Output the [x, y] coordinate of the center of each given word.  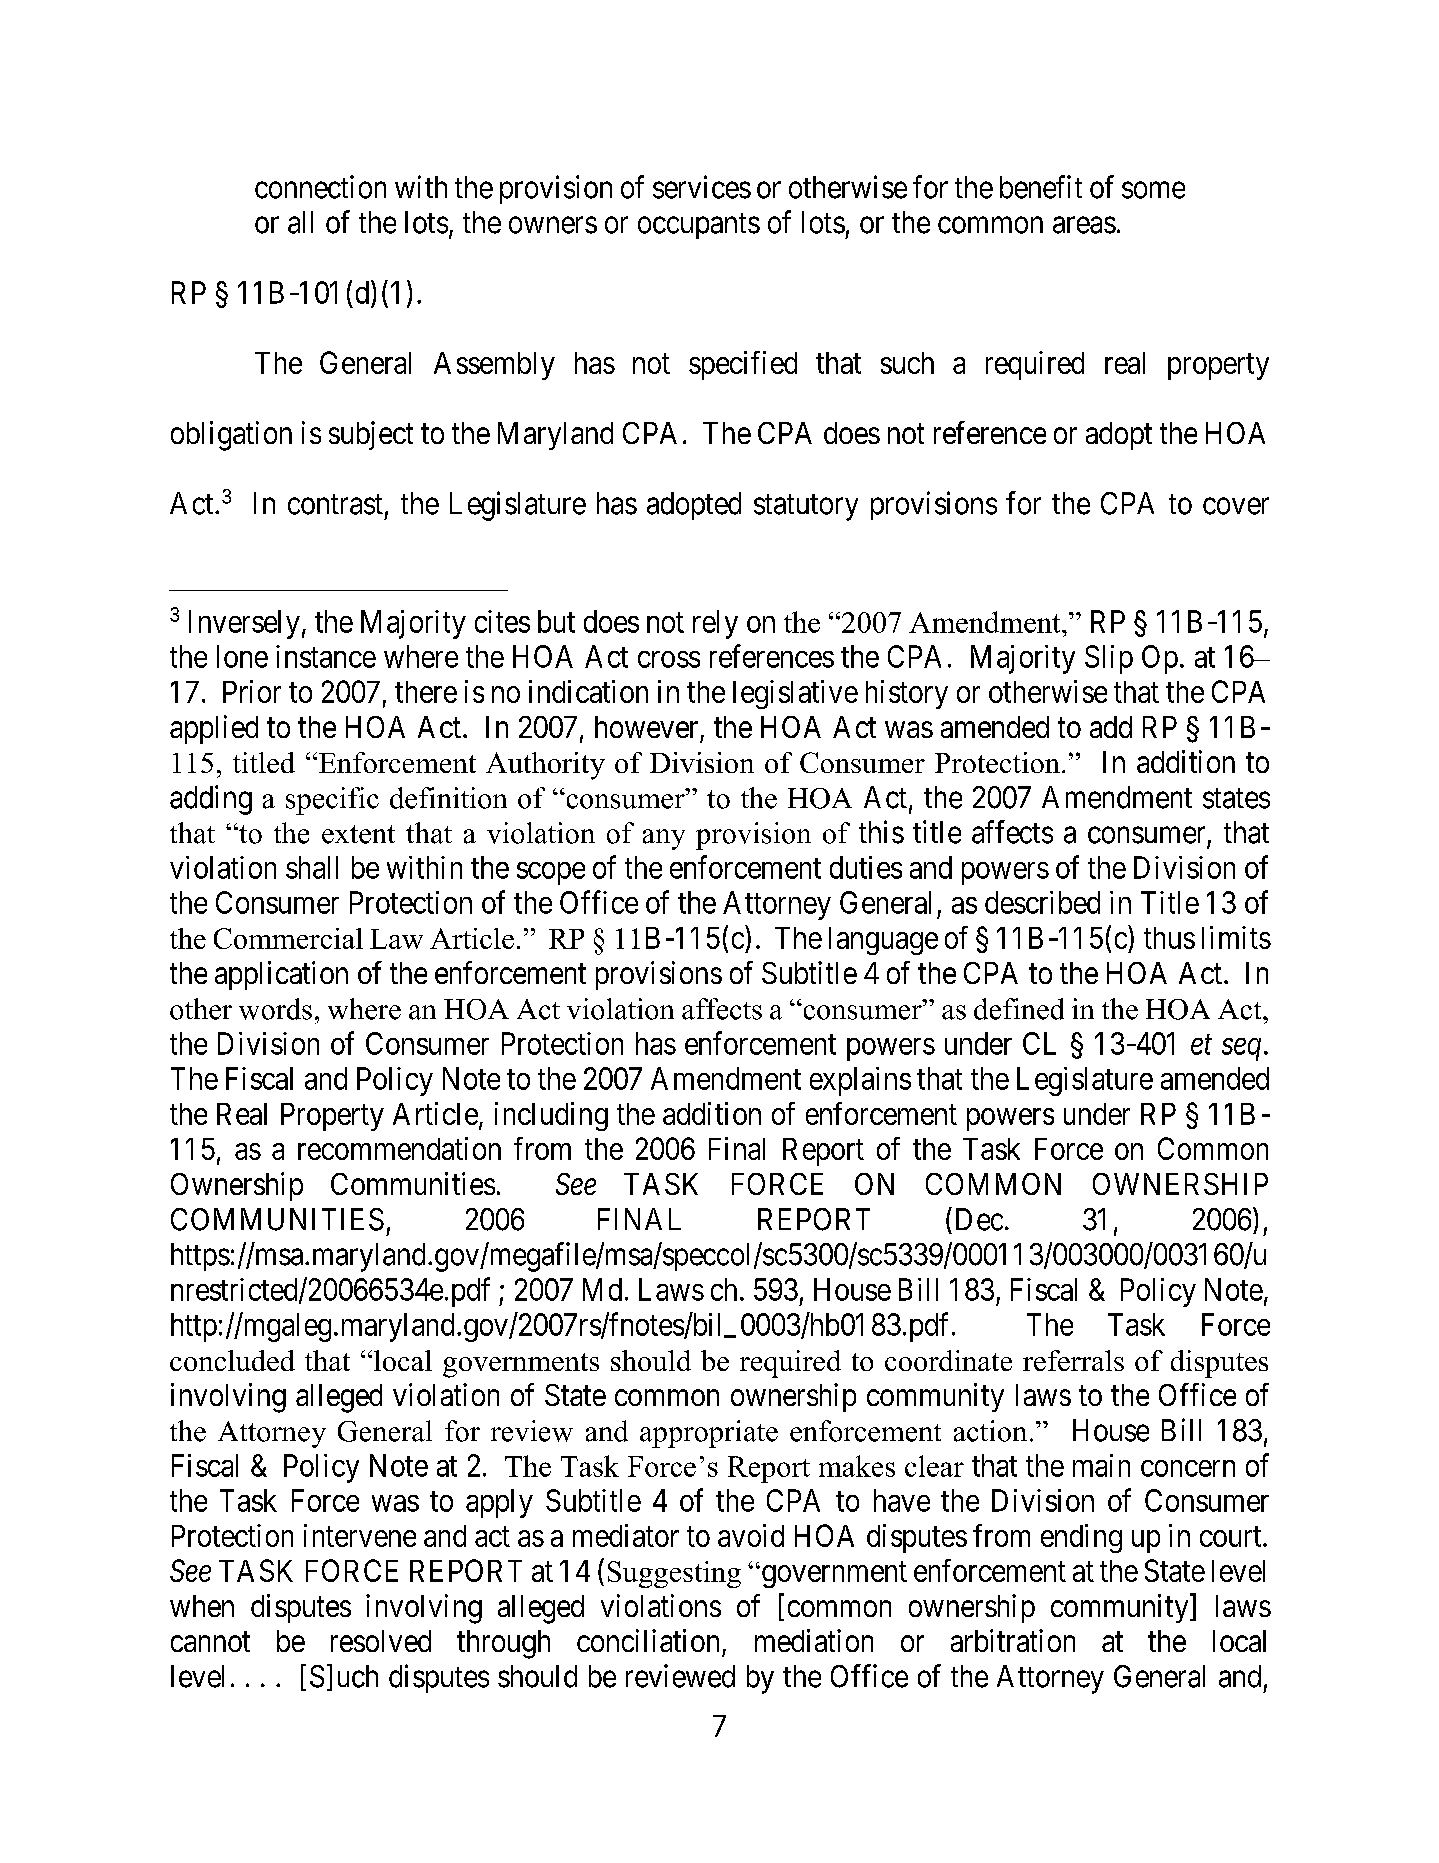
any [664, 839]
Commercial [288, 938]
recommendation [399, 1148]
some [1153, 190]
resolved [381, 1641]
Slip [1109, 659]
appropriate [709, 1434]
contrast [335, 504]
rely [715, 624]
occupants [699, 226]
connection [320, 187]
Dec [979, 1219]
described [1042, 902]
